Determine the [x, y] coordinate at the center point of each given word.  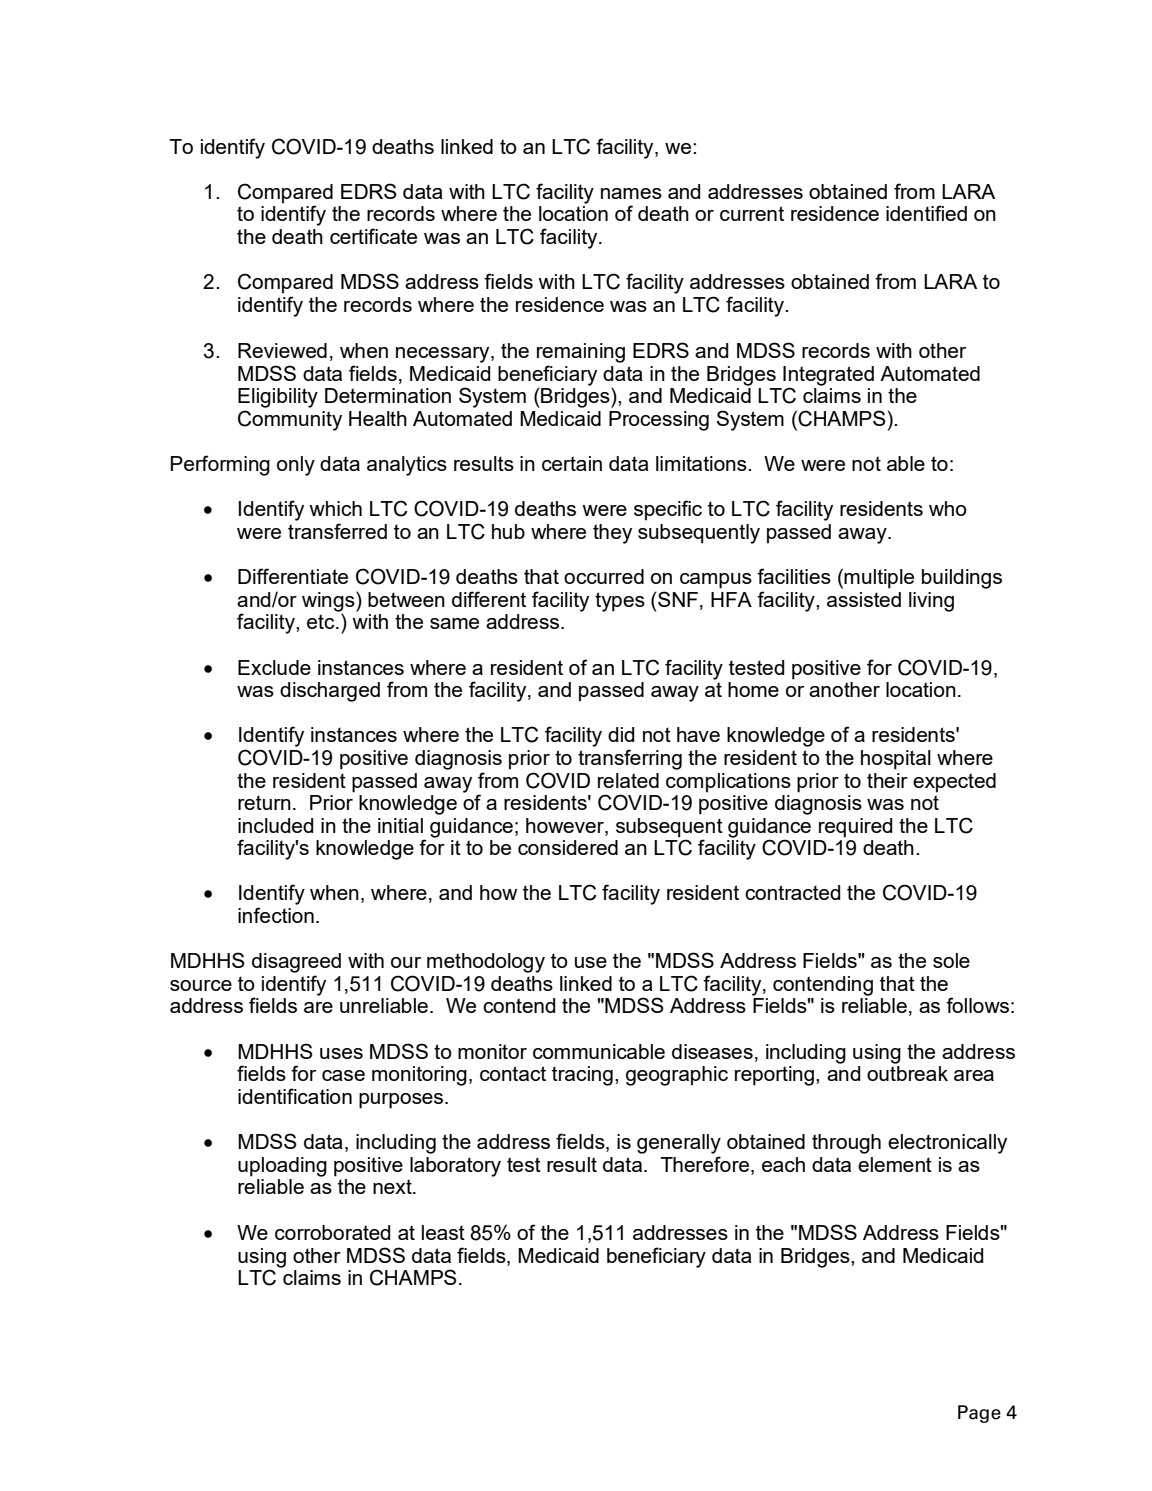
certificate [373, 236]
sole [951, 960]
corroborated [332, 1232]
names [631, 193]
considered [568, 847]
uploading [282, 1167]
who [948, 508]
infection [276, 915]
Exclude [274, 667]
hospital [896, 760]
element [895, 1164]
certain [572, 463]
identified [926, 213]
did [621, 734]
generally [679, 1144]
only [296, 466]
